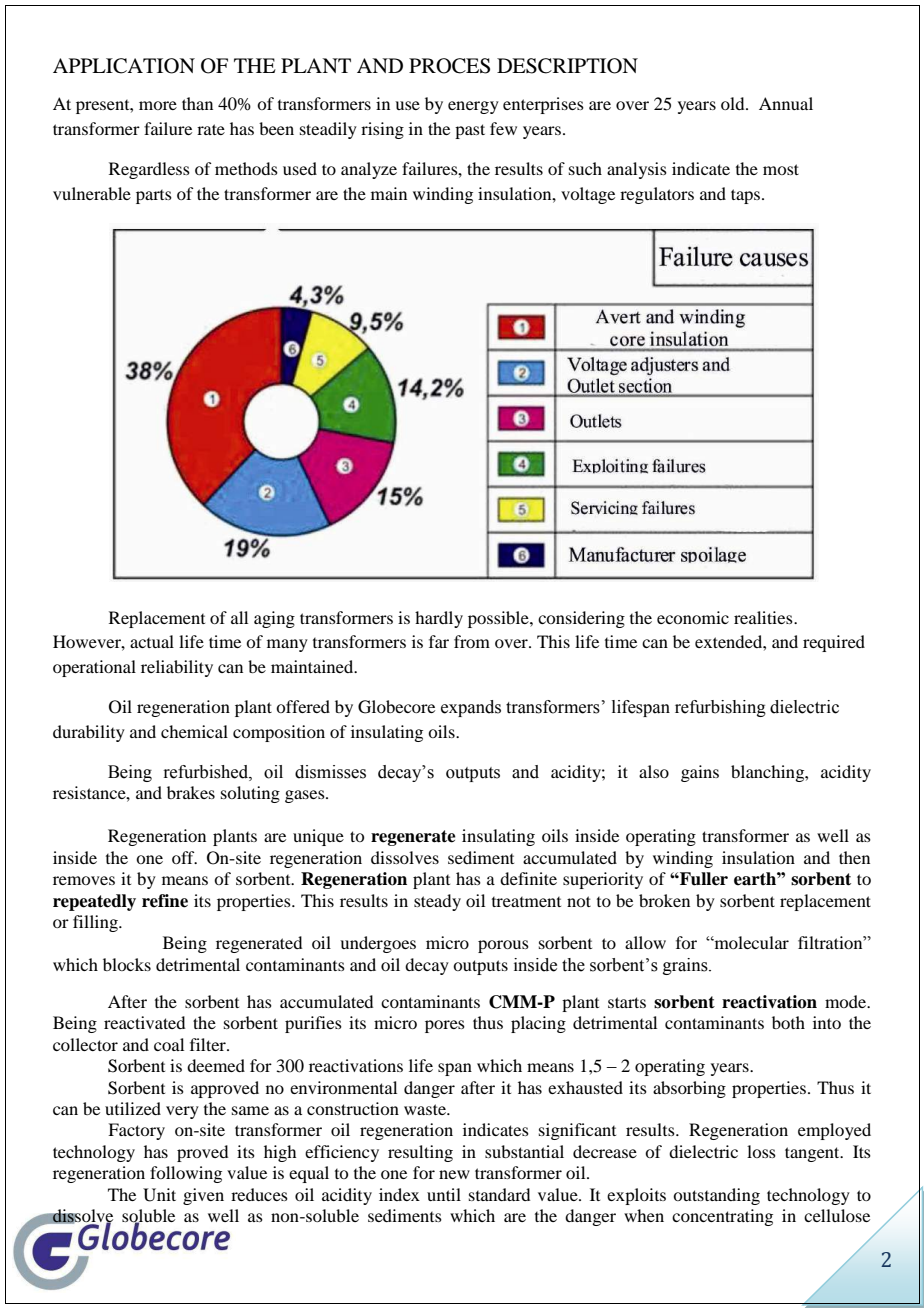  I want to click on actual, so click(152, 641).
